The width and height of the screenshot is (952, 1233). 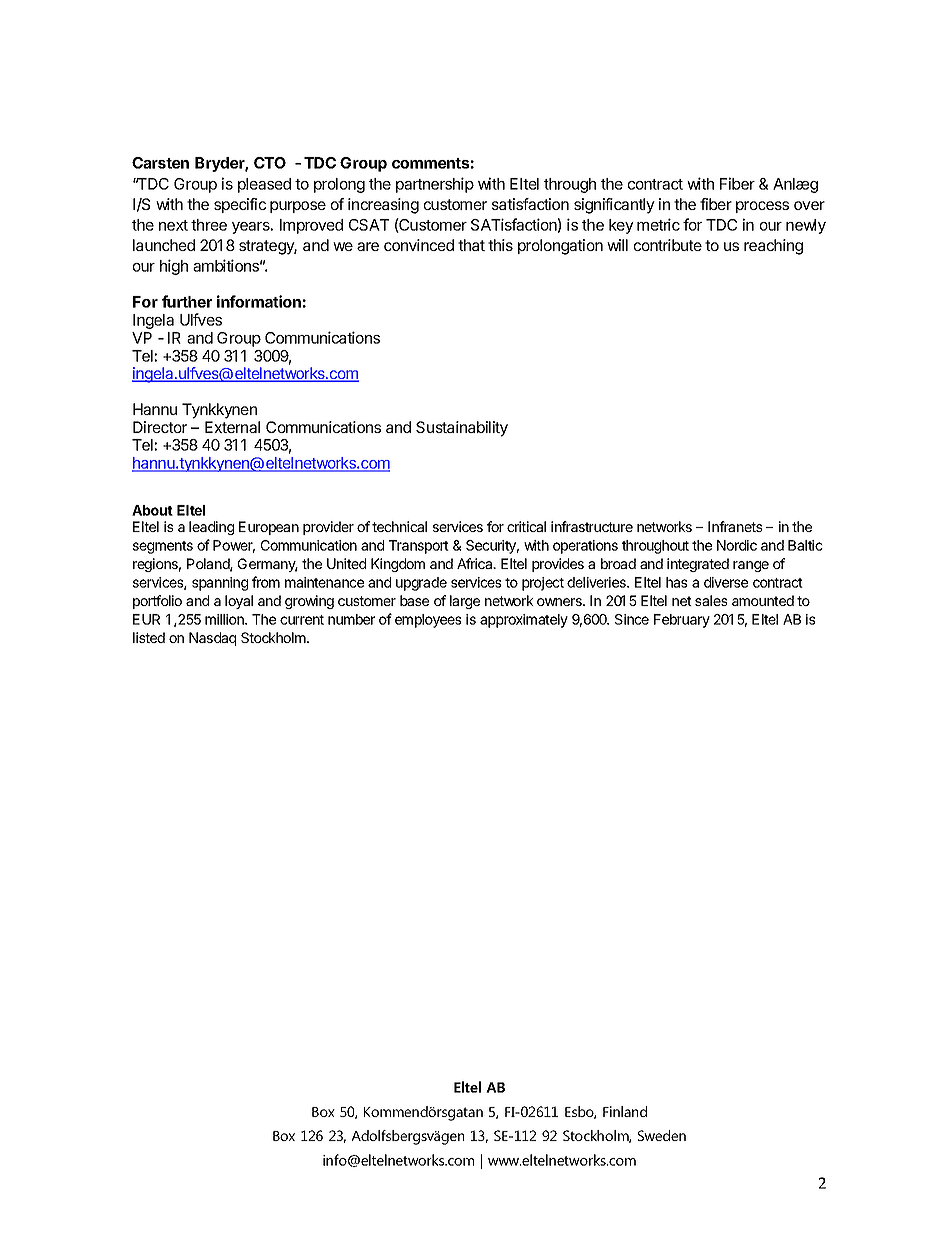 I want to click on process, so click(x=762, y=207).
